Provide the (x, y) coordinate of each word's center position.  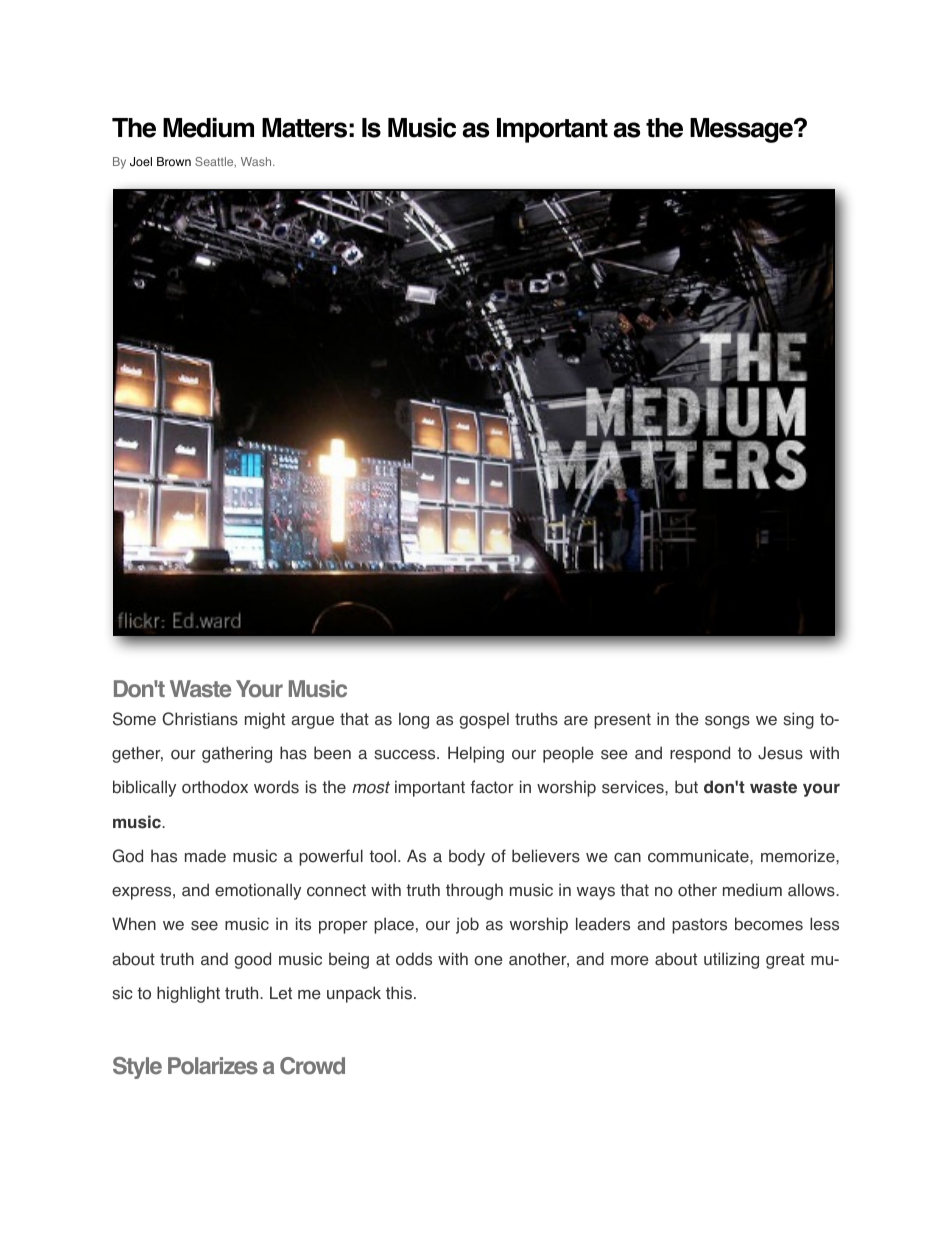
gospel (484, 720)
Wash (257, 161)
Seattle (215, 162)
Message (742, 130)
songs (727, 722)
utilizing (731, 960)
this (399, 993)
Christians (200, 719)
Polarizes (213, 1066)
